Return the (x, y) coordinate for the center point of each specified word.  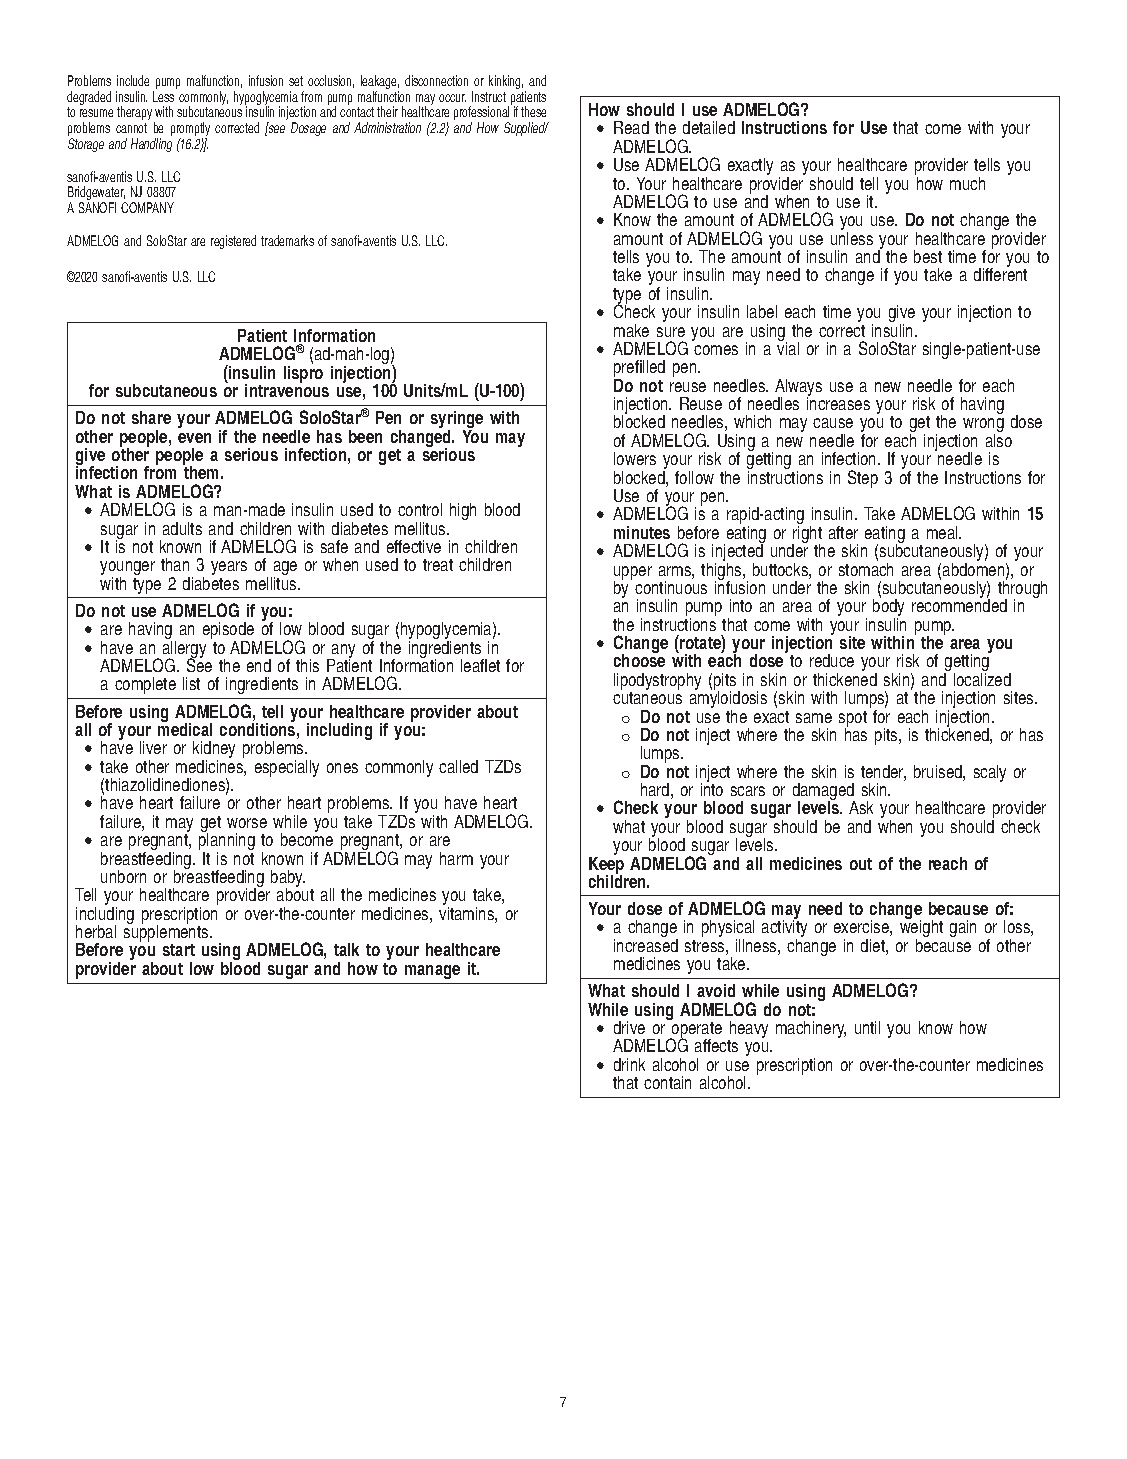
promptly (190, 130)
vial (788, 347)
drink (629, 1064)
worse (247, 823)
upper (633, 574)
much (967, 183)
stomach (866, 568)
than (175, 564)
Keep (606, 865)
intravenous (287, 389)
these (533, 111)
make (631, 330)
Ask (861, 807)
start (179, 950)
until (867, 1027)
